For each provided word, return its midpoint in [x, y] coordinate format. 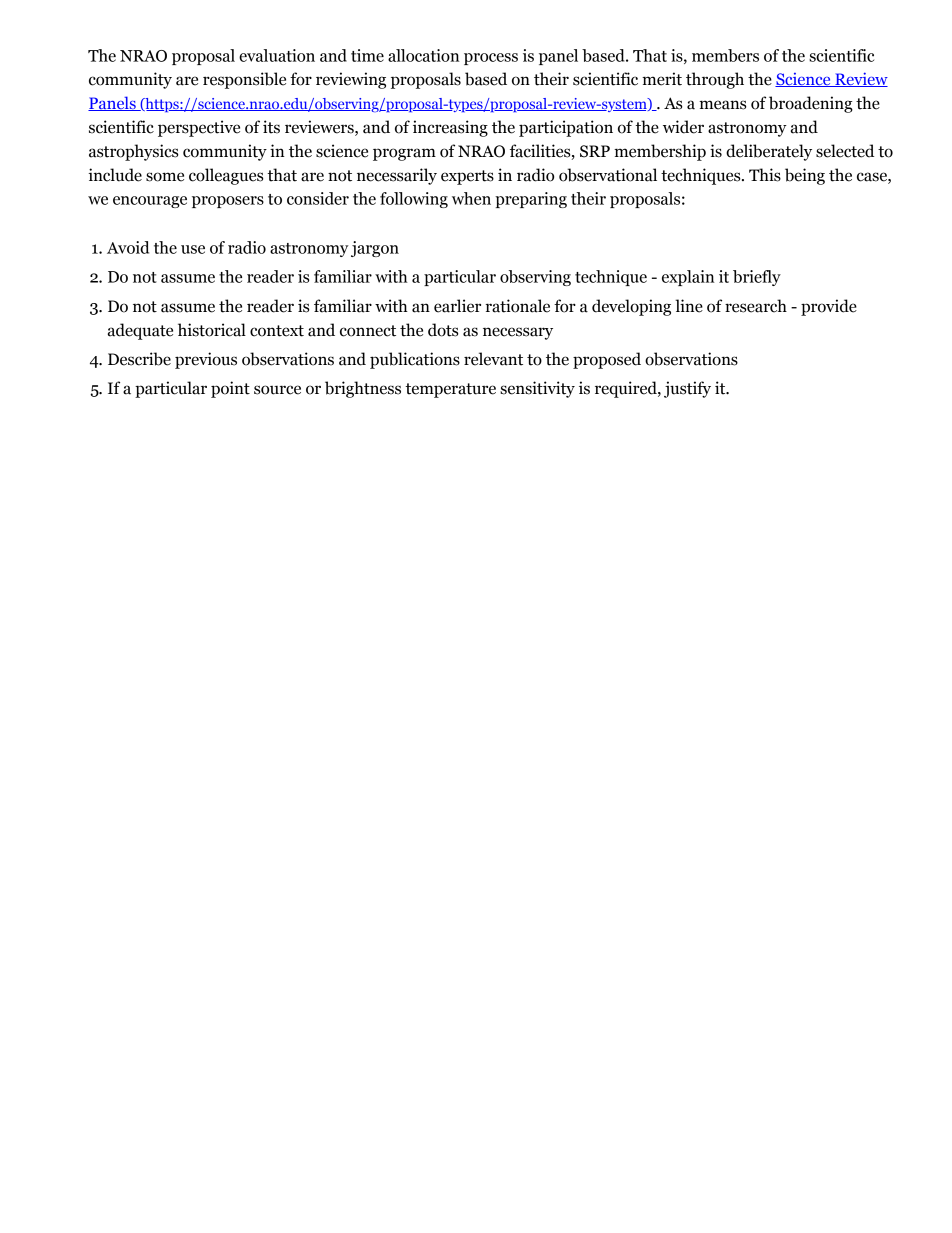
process [491, 59]
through [715, 80]
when [471, 198]
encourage [150, 202]
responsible [244, 80]
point [230, 389]
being [805, 176]
